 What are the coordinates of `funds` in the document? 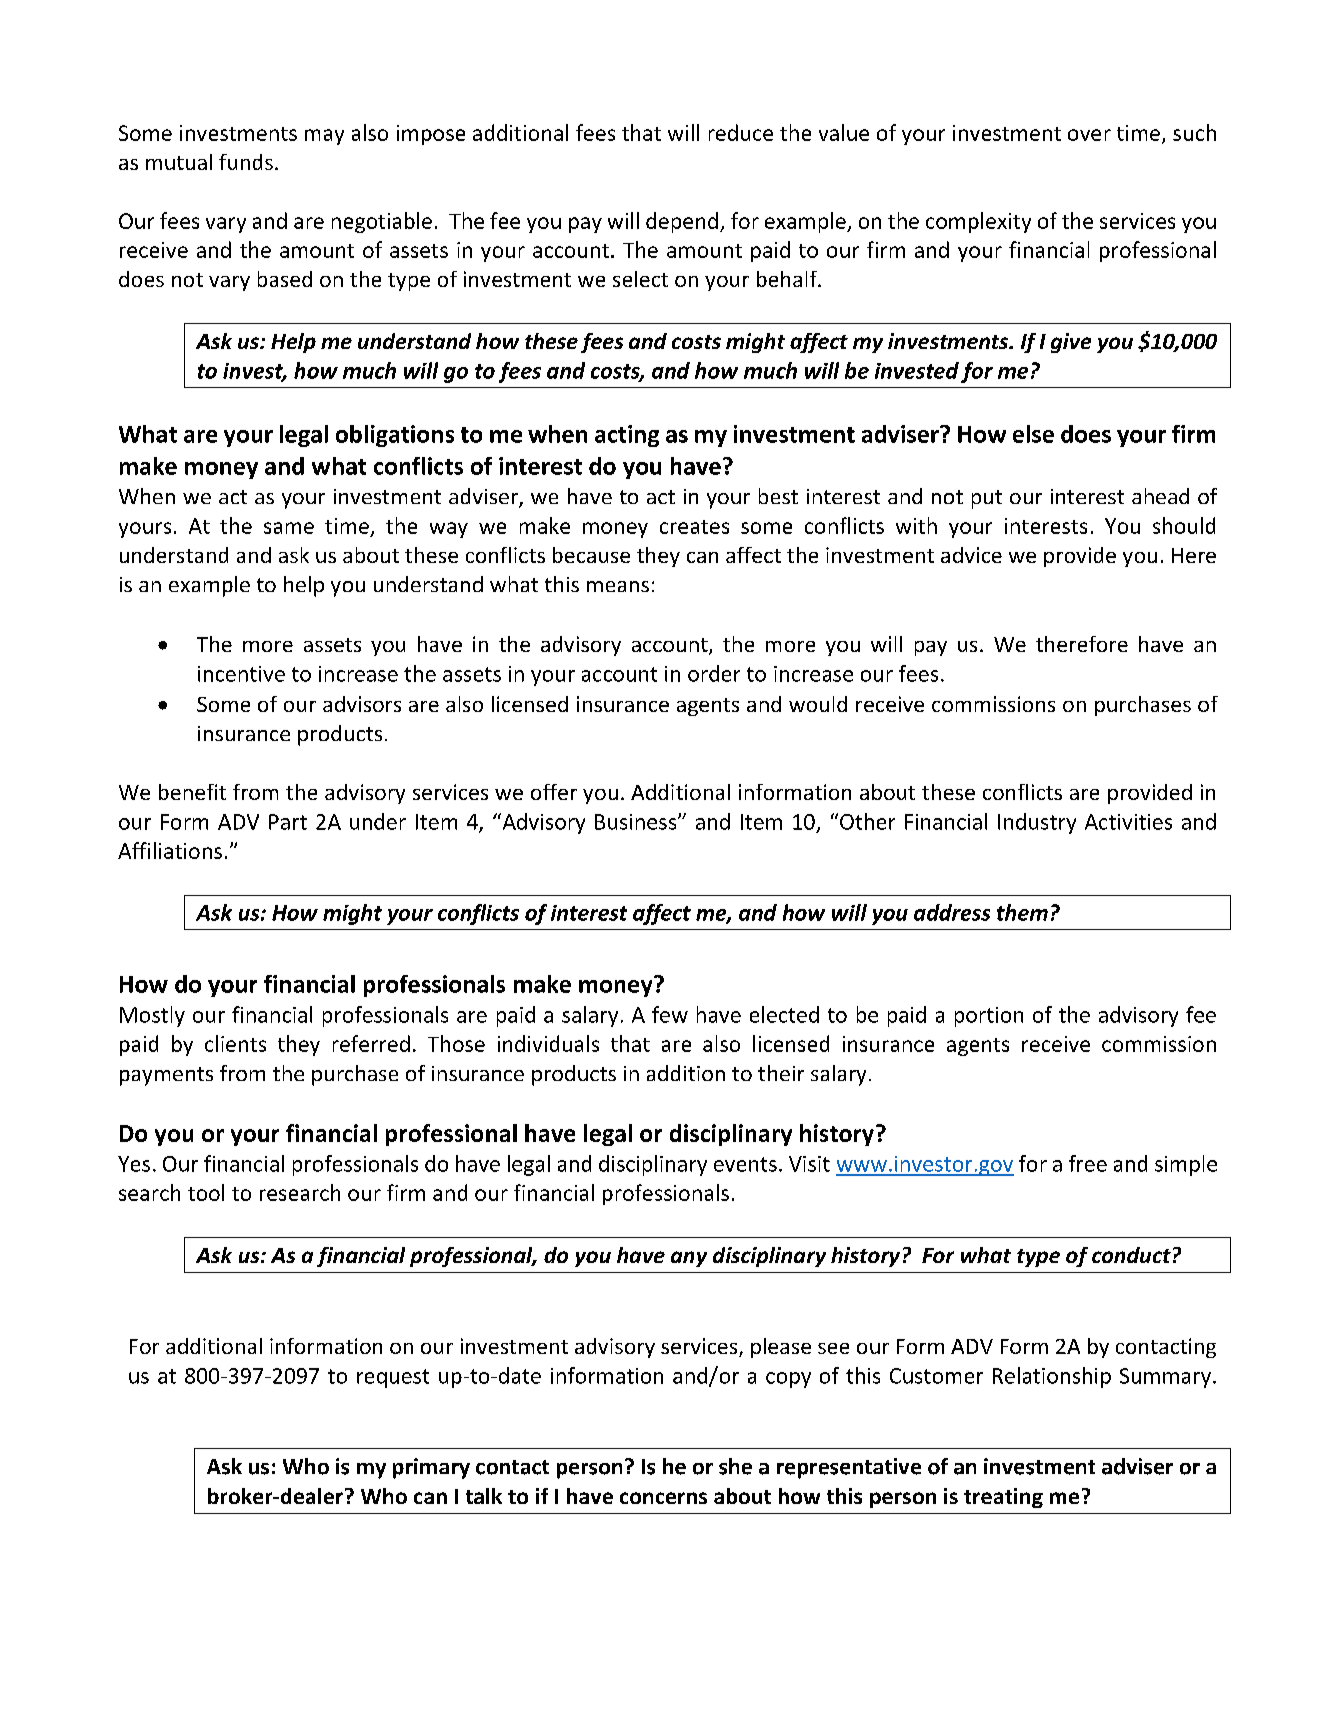 It's located at (246, 162).
